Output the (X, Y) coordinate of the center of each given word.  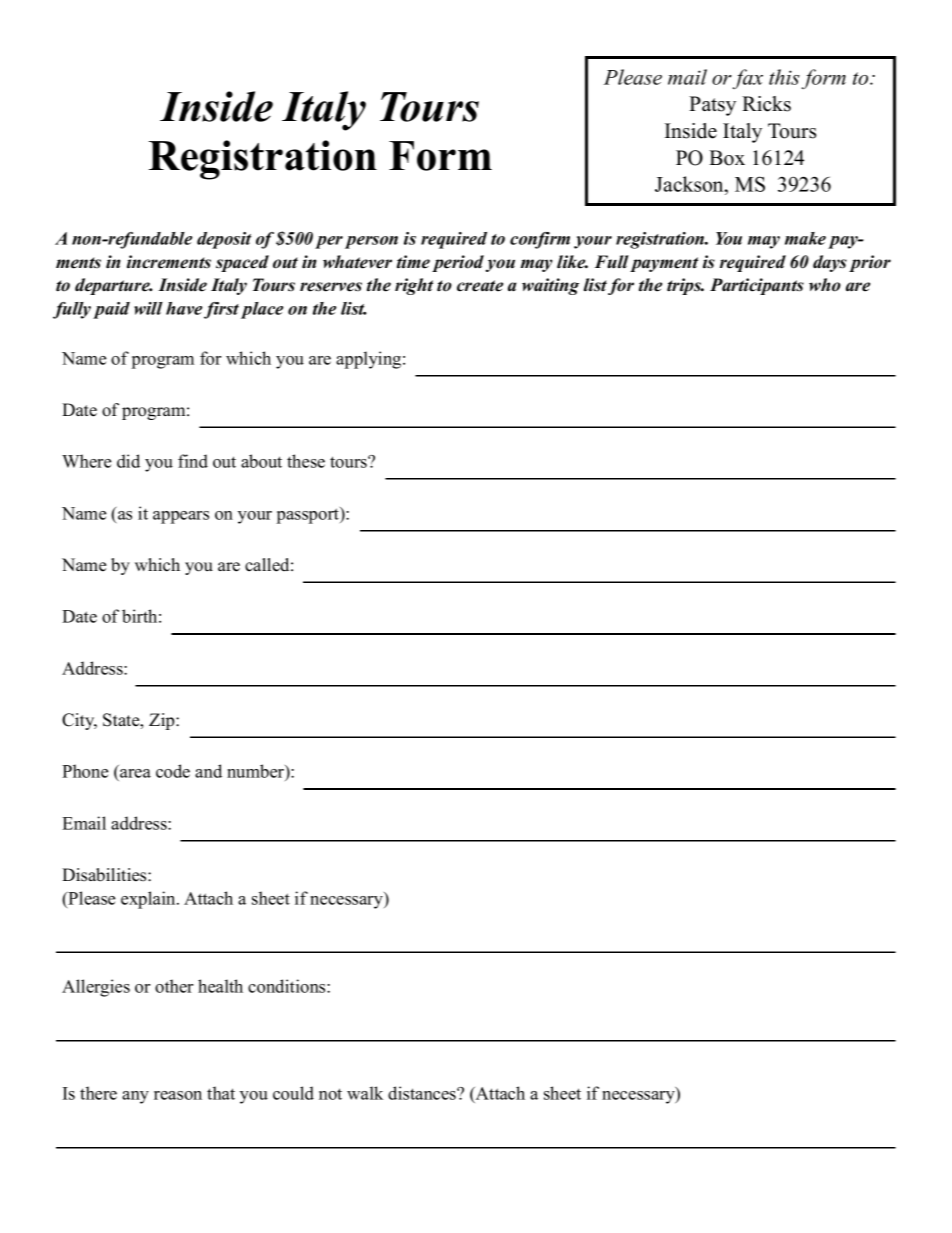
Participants (757, 286)
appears (181, 517)
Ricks (766, 104)
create (480, 286)
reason (178, 1095)
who (825, 285)
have (184, 308)
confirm (540, 240)
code (173, 771)
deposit (224, 240)
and (208, 771)
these (306, 461)
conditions (288, 986)
